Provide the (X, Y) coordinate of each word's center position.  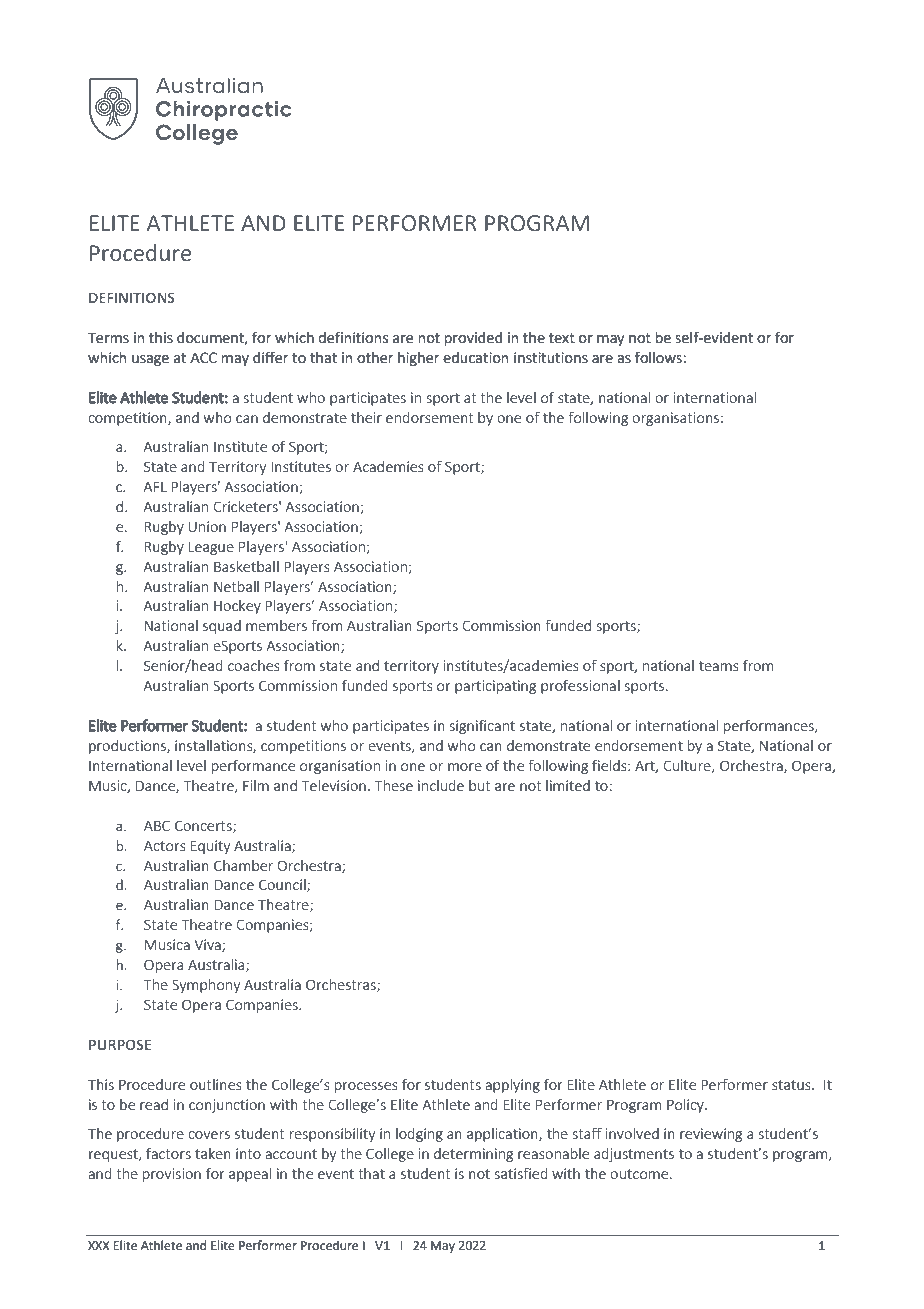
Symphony (206, 985)
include (441, 785)
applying (512, 1085)
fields (610, 765)
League (211, 548)
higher (418, 359)
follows (659, 357)
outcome (639, 1174)
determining (473, 1155)
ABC (157, 825)
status (792, 1085)
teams (719, 666)
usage (150, 360)
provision (172, 1175)
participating (495, 687)
